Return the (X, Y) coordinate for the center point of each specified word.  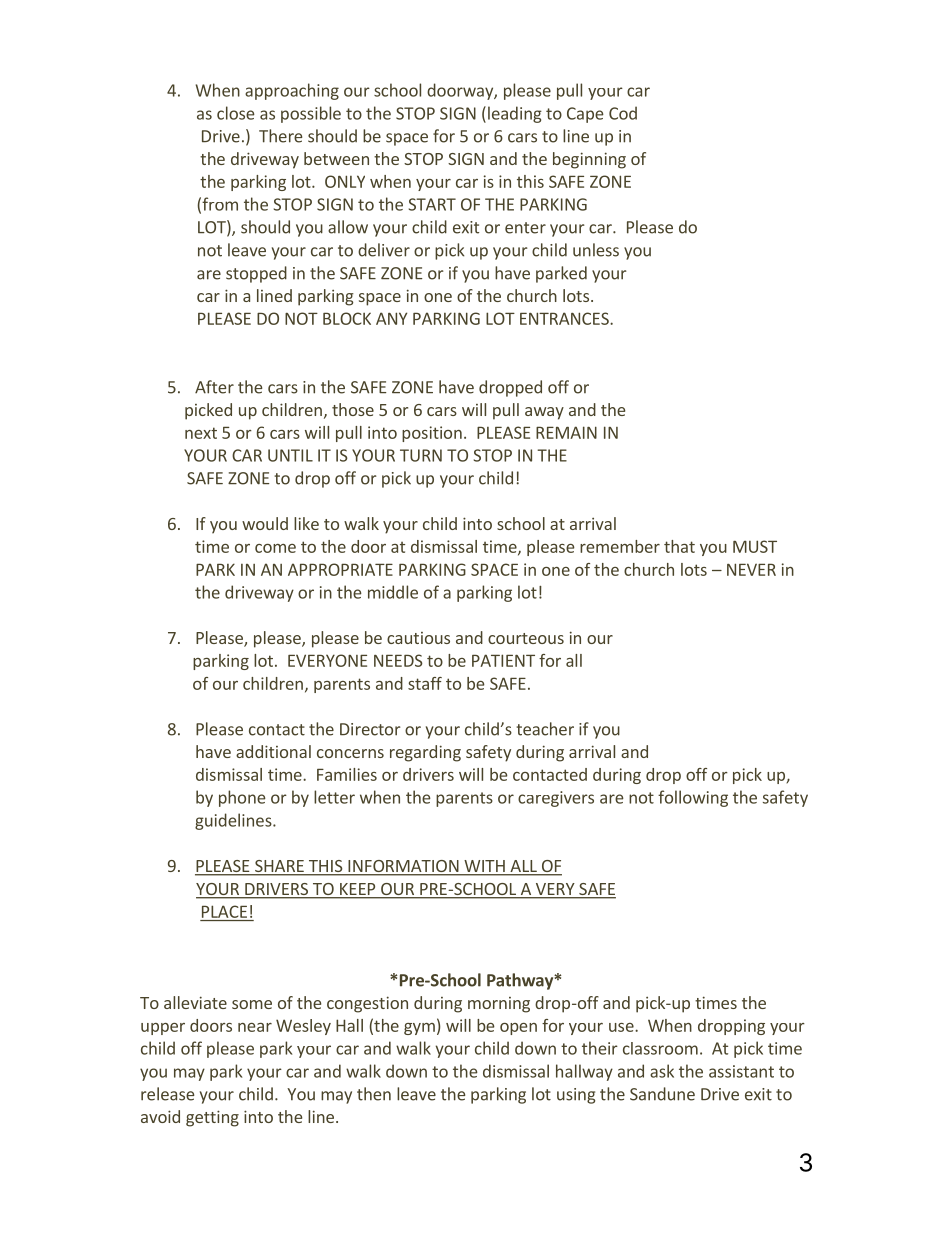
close (236, 113)
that (679, 546)
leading (515, 114)
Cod (623, 113)
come (275, 548)
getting (212, 1118)
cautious (418, 638)
